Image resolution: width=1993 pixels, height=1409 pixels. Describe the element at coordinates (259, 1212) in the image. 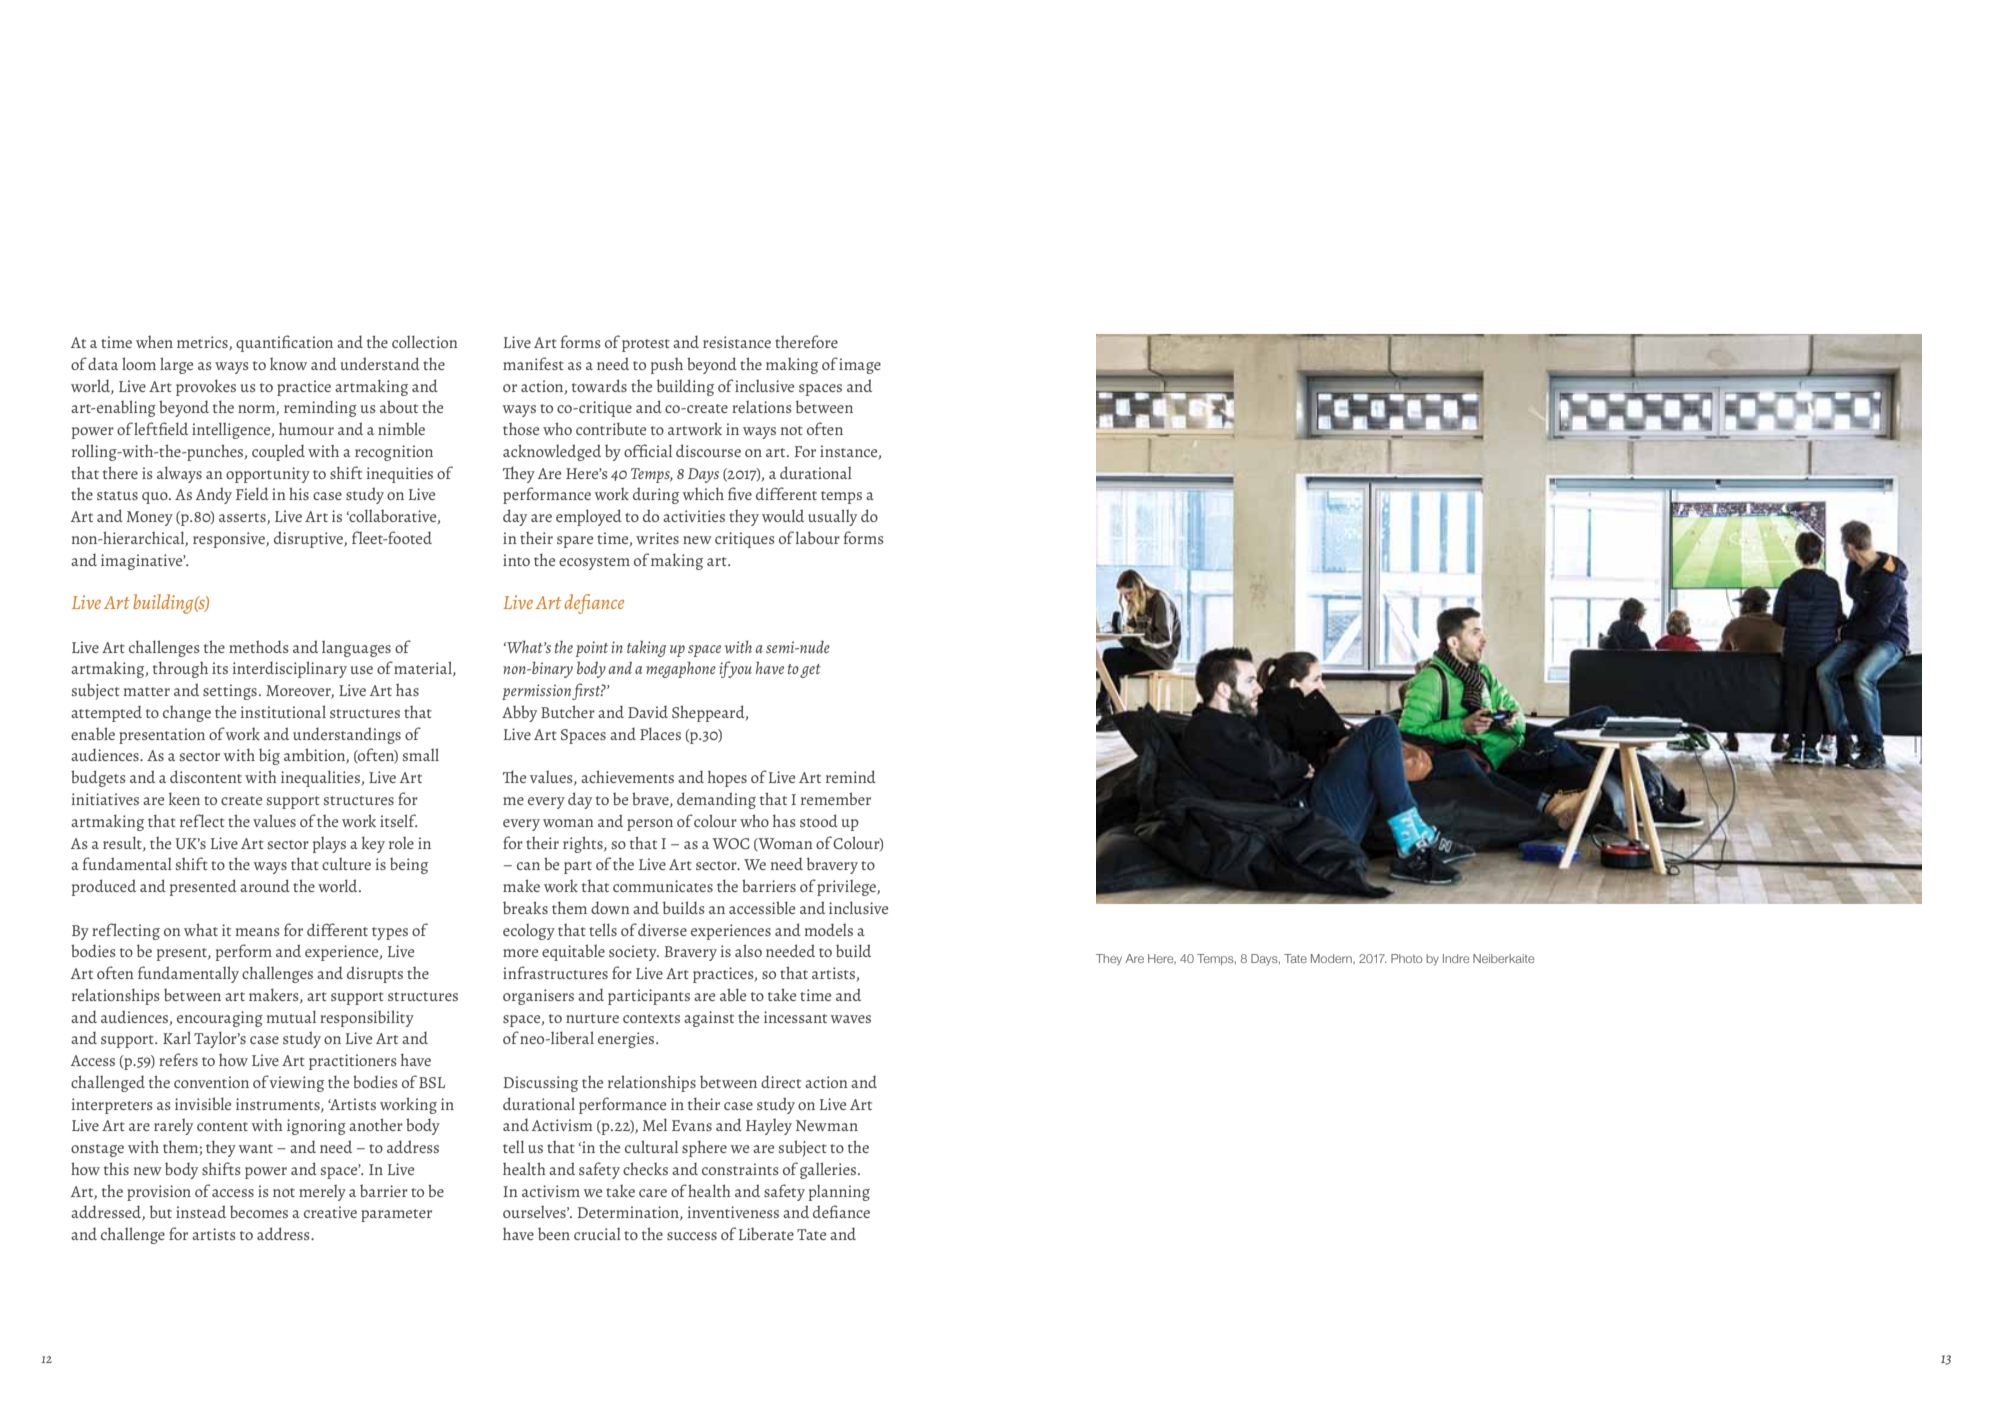

I see `becomes` at that location.
